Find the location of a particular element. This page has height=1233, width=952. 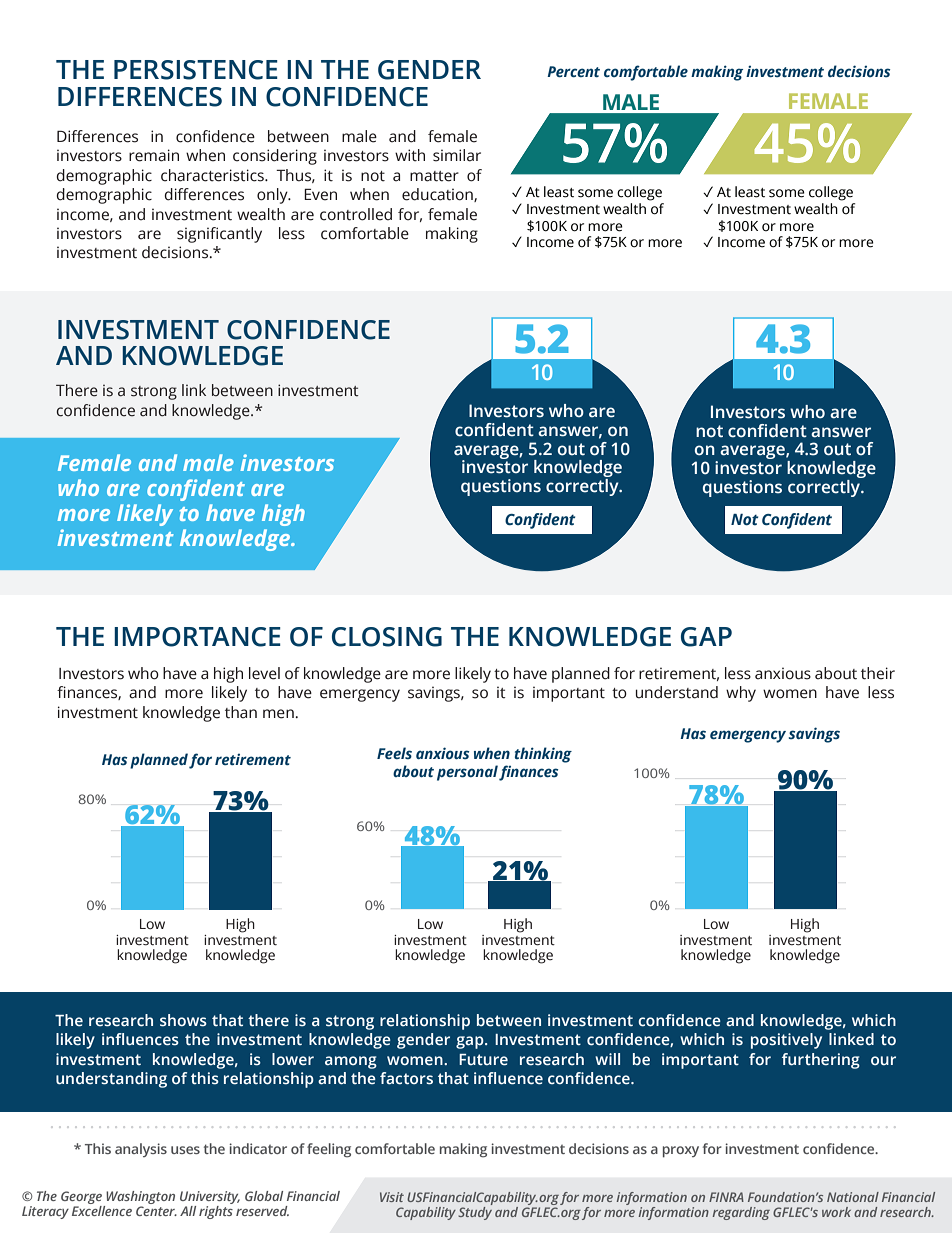

CLOSING is located at coordinates (387, 637).
